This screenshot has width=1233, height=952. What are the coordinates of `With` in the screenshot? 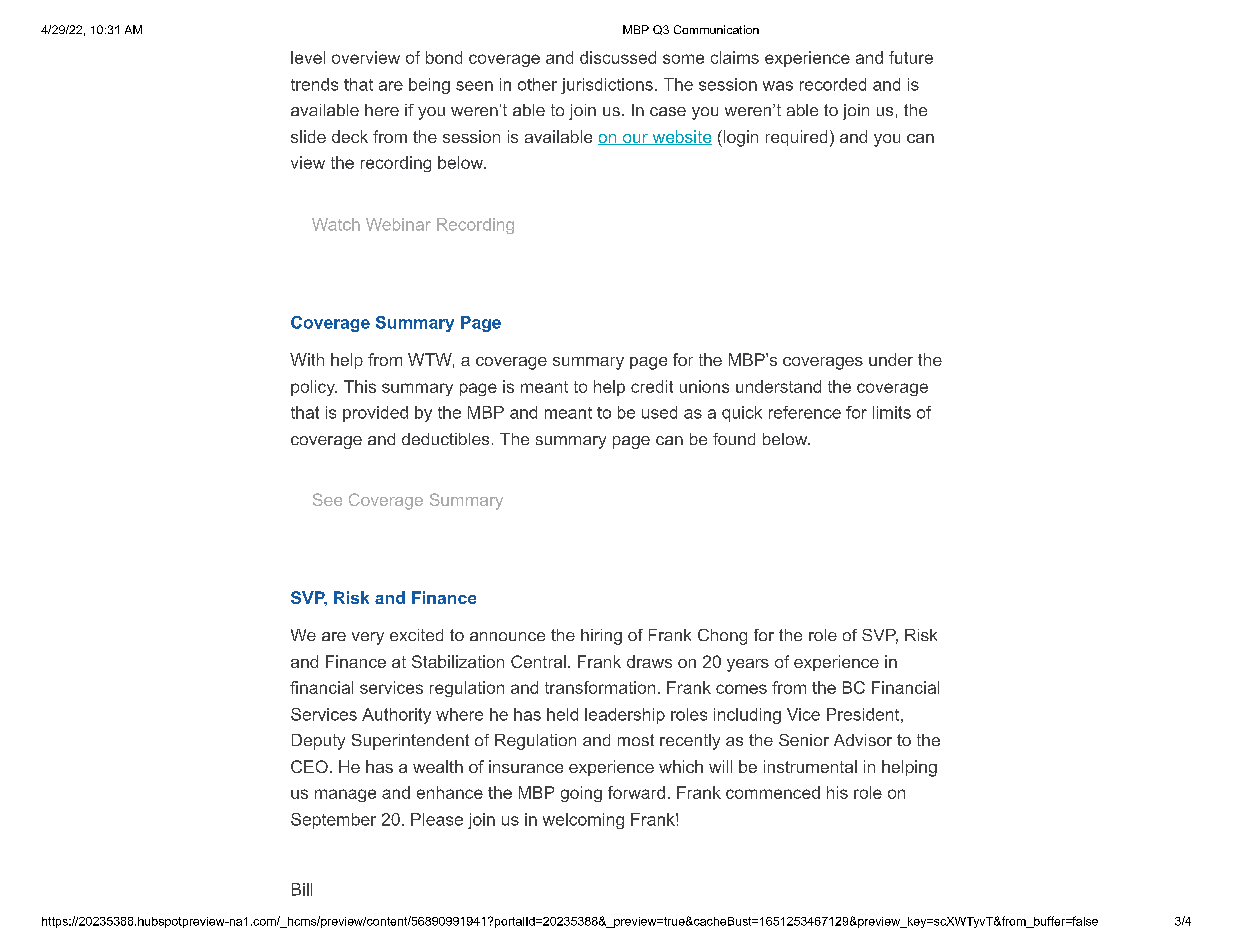 It's located at (307, 359).
